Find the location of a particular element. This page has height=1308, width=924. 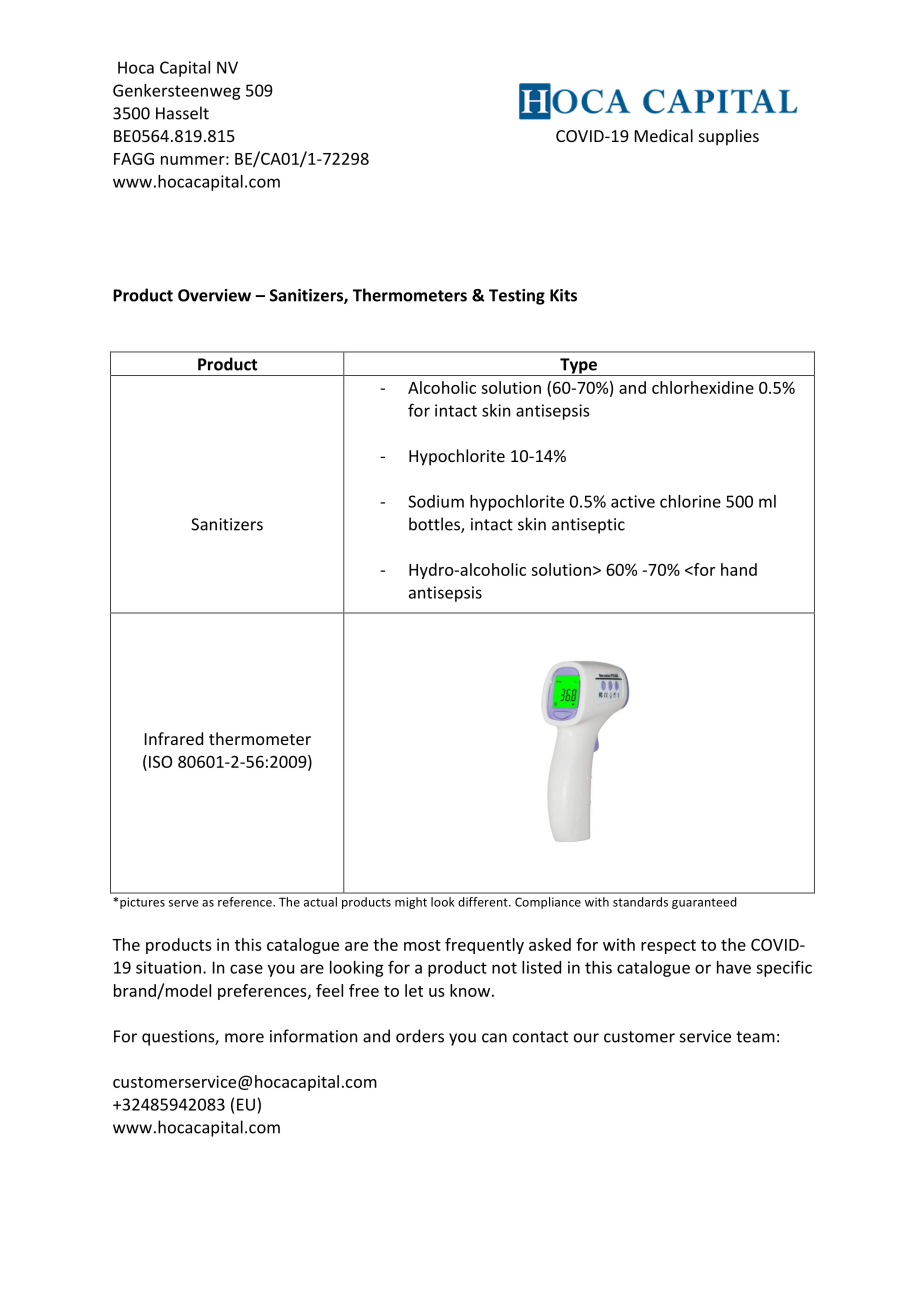

chlorine is located at coordinates (690, 501).
